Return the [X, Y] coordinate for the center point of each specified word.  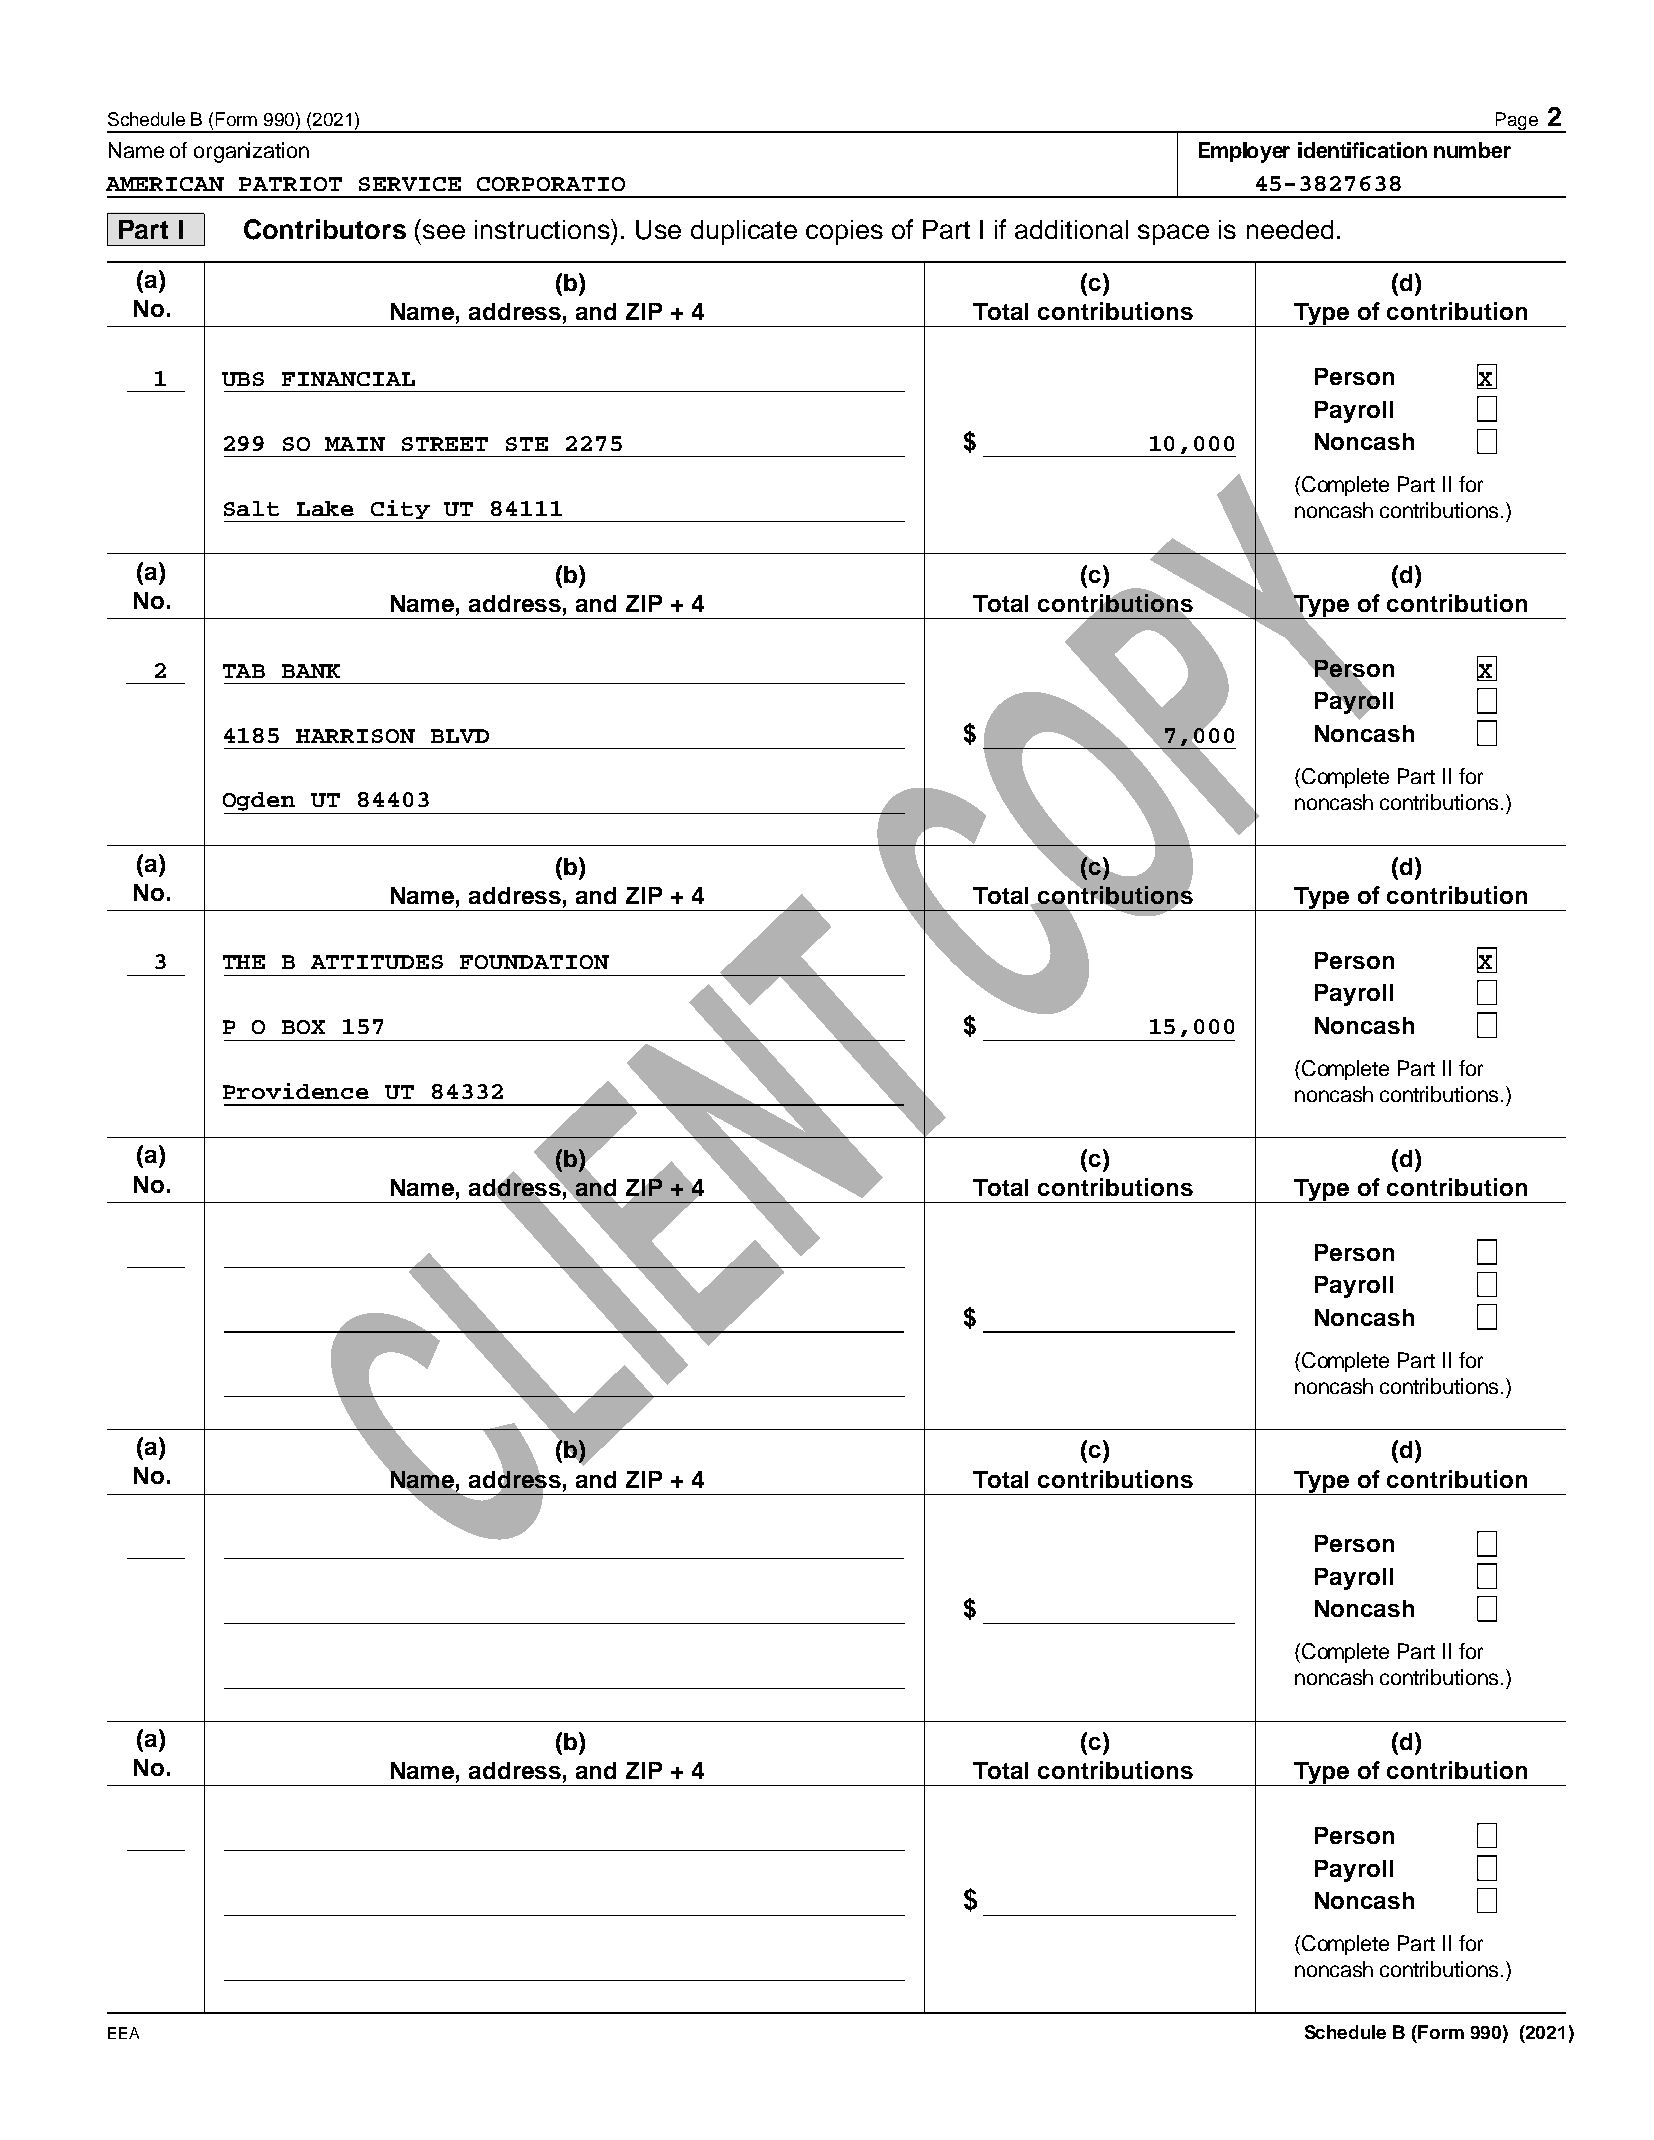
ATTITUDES [377, 962]
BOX [303, 1027]
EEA [123, 2033]
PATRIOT [290, 184]
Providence [296, 1091]
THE [244, 962]
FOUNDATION [534, 962]
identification [1362, 150]
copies [844, 232]
